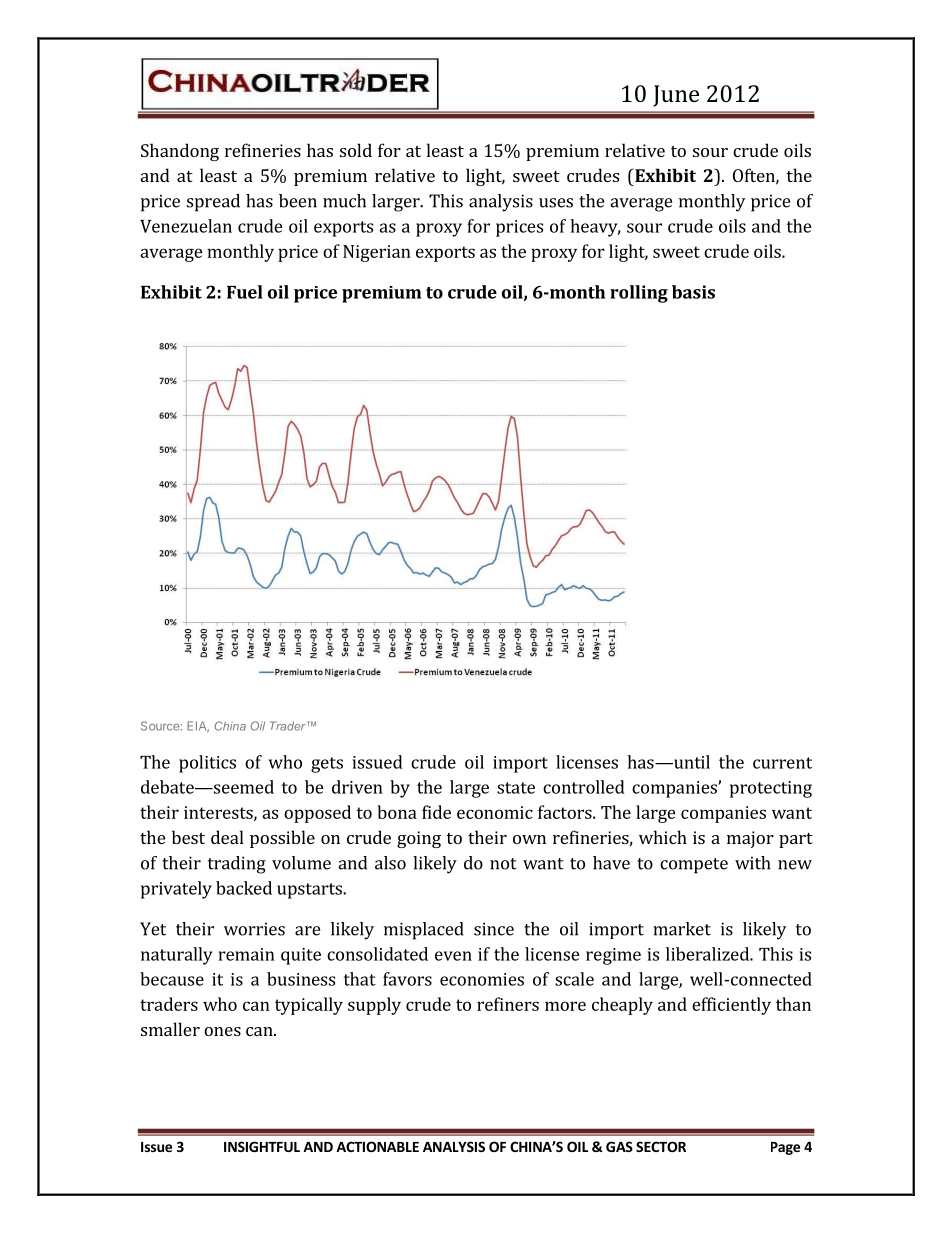 The image size is (952, 1233). I want to click on politics, so click(207, 764).
